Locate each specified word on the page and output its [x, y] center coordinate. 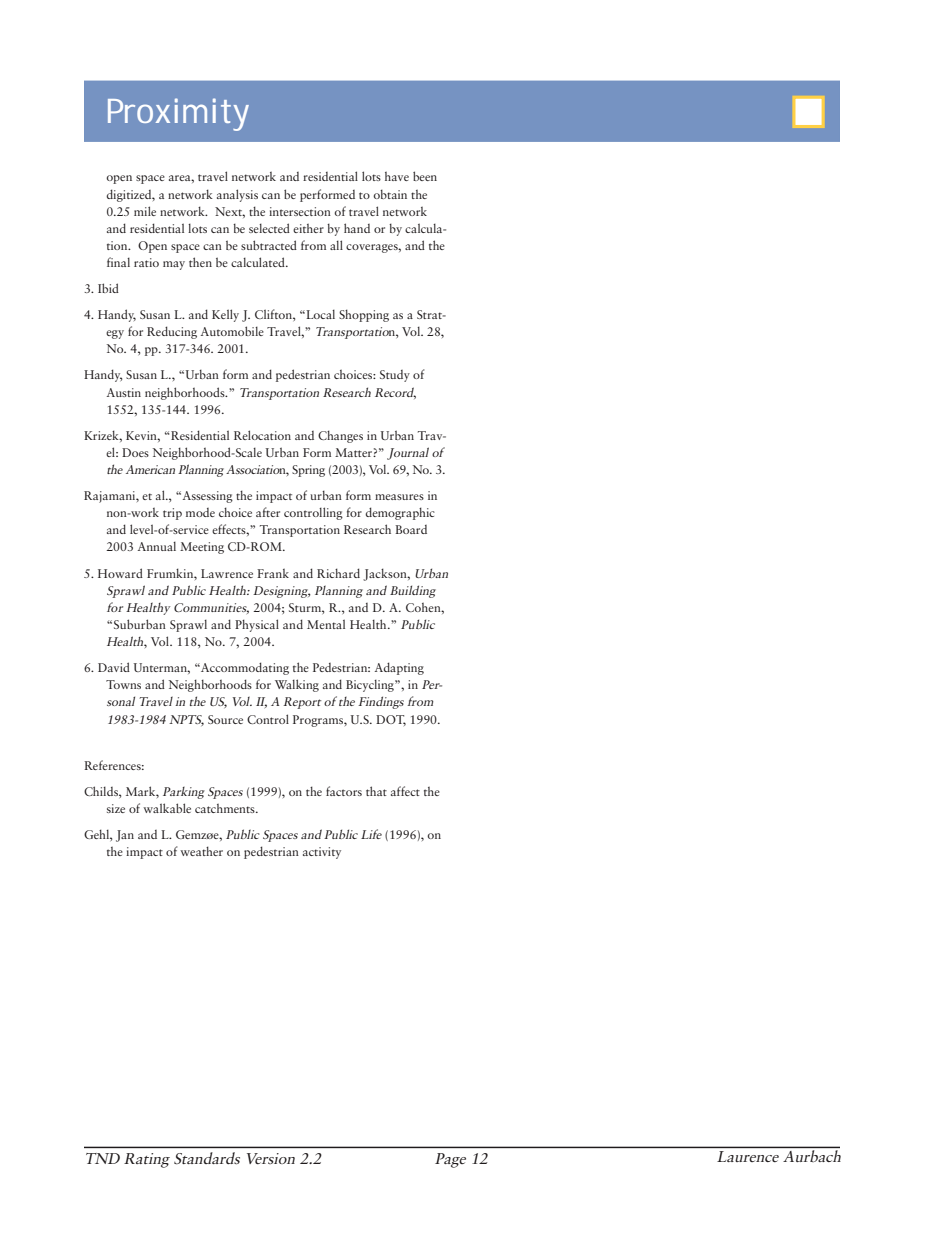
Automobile [232, 331]
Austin [124, 392]
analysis [237, 195]
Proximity [178, 114]
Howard [120, 573]
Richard [338, 573]
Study [395, 376]
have [397, 176]
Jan [125, 836]
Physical [257, 625]
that [376, 791]
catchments [226, 808]
